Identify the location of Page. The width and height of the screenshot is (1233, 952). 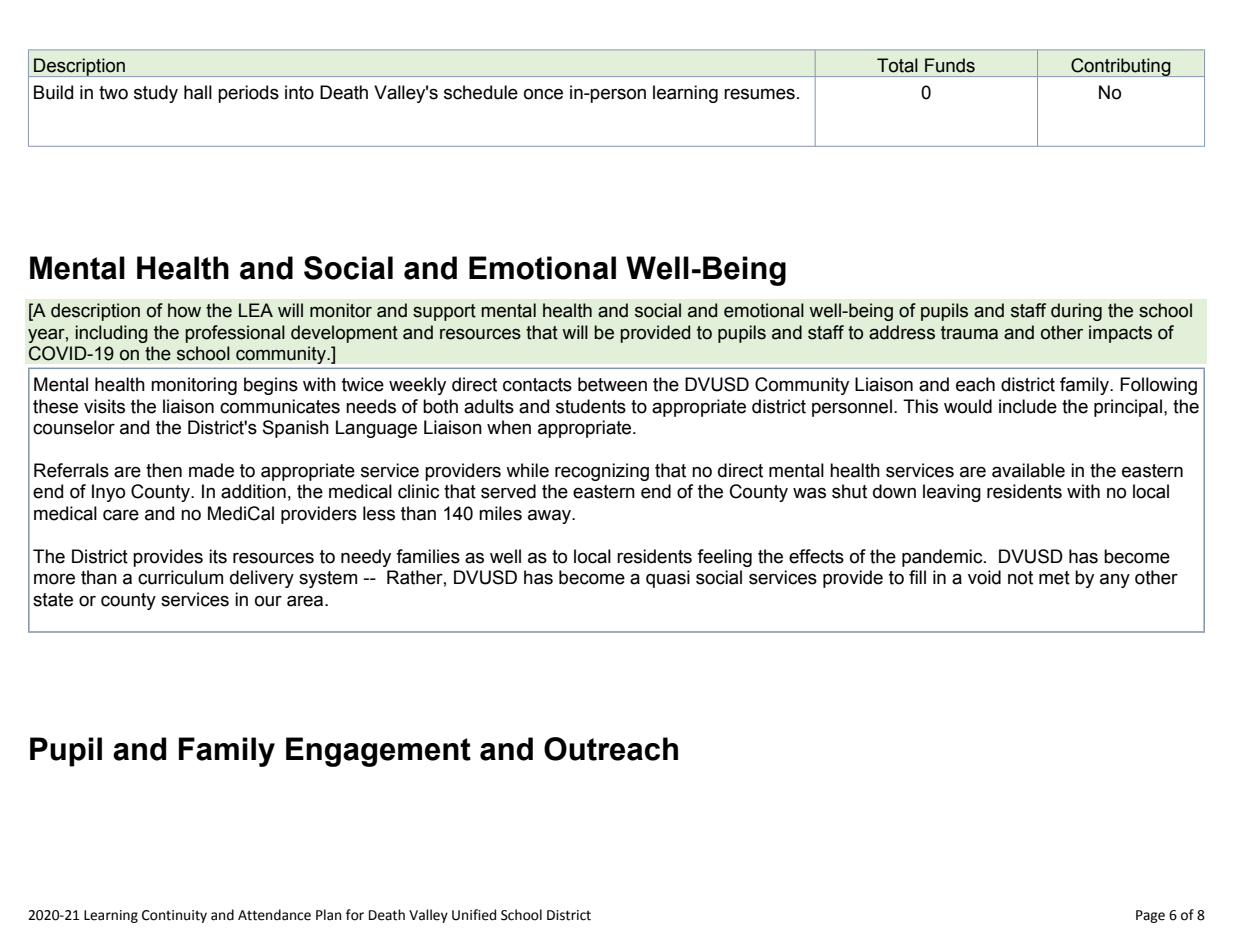
(1150, 916).
